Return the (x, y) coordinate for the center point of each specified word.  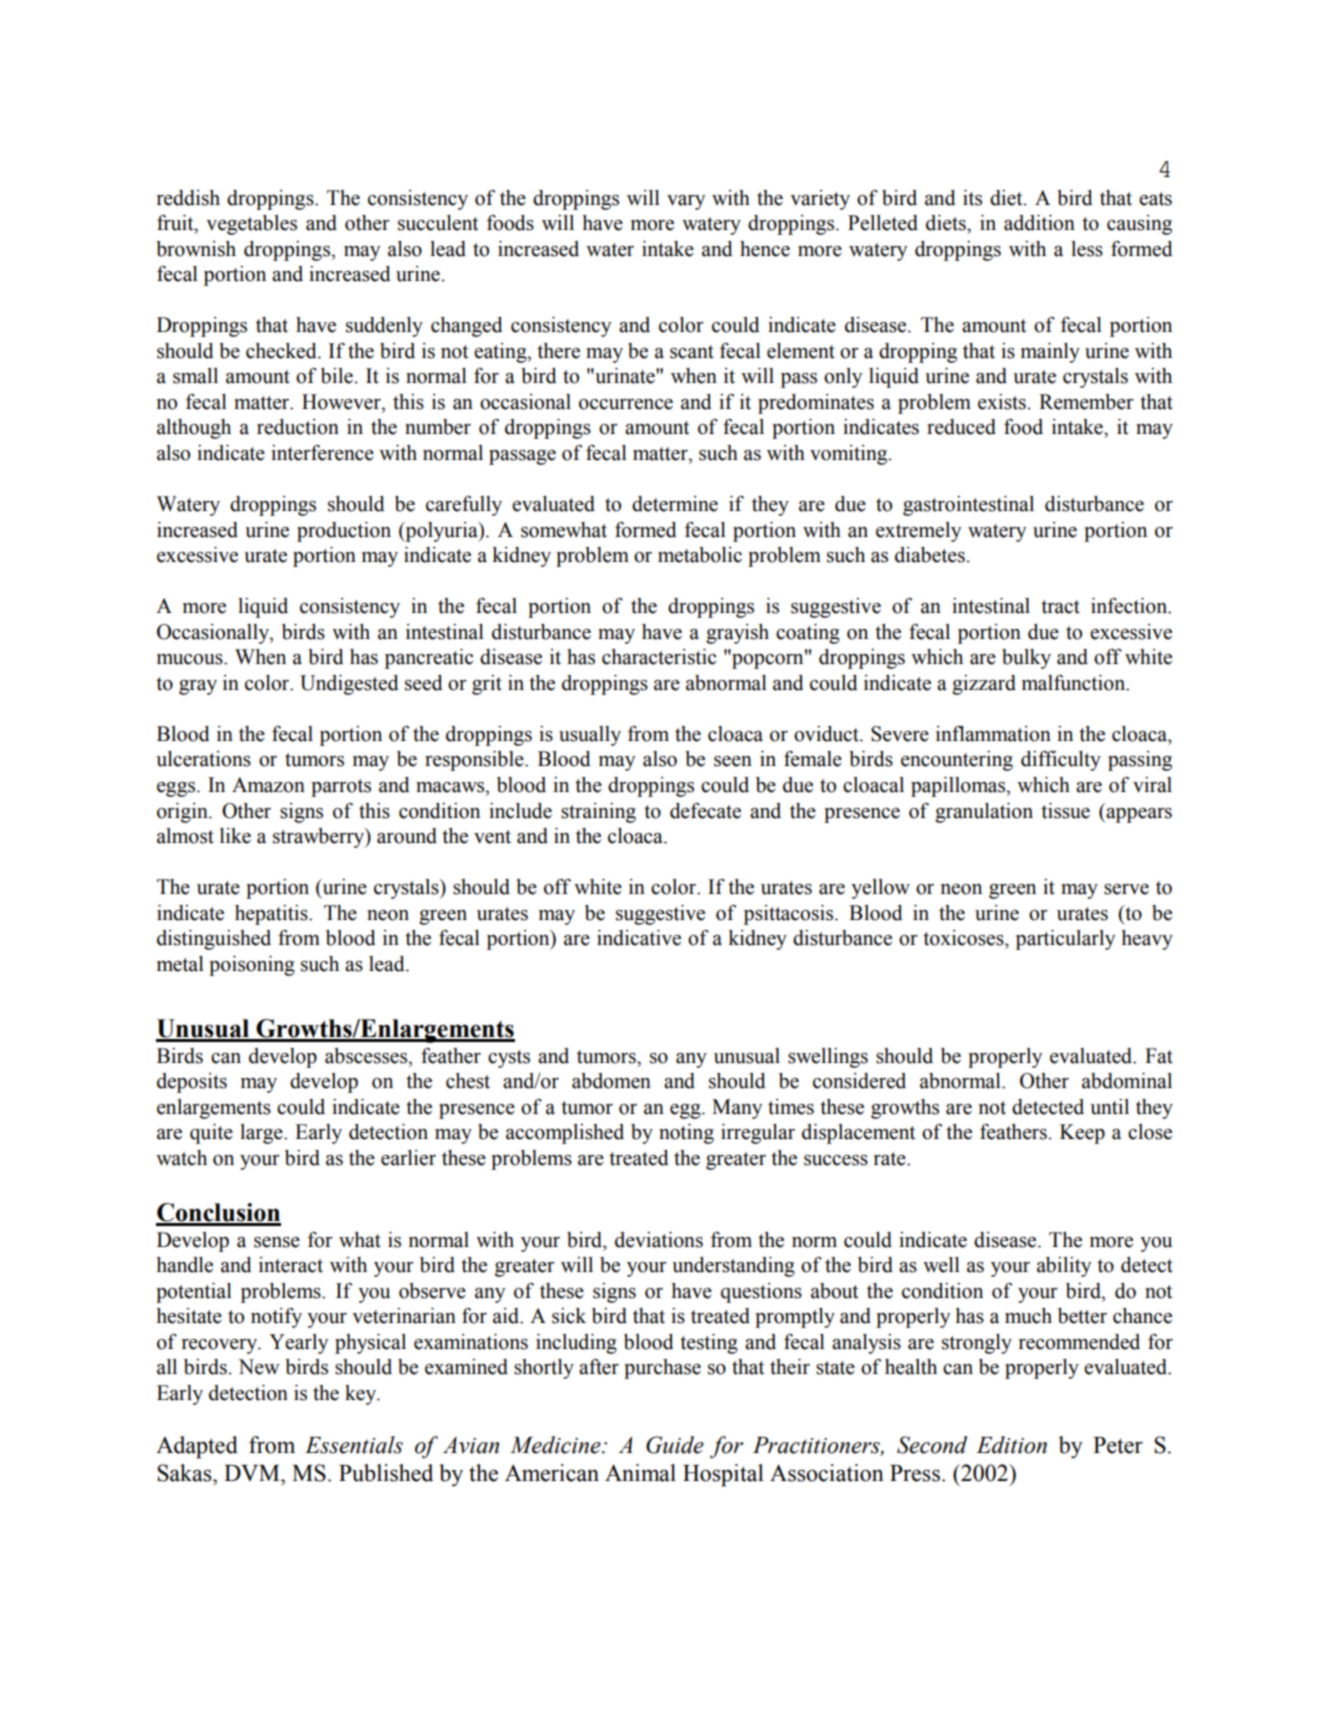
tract (1060, 607)
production (344, 532)
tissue (1065, 811)
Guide (675, 1445)
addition (1039, 223)
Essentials (354, 1445)
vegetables (251, 225)
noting (686, 1134)
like (235, 836)
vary (686, 202)
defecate (705, 811)
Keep (1082, 1134)
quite (211, 1134)
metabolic (700, 555)
